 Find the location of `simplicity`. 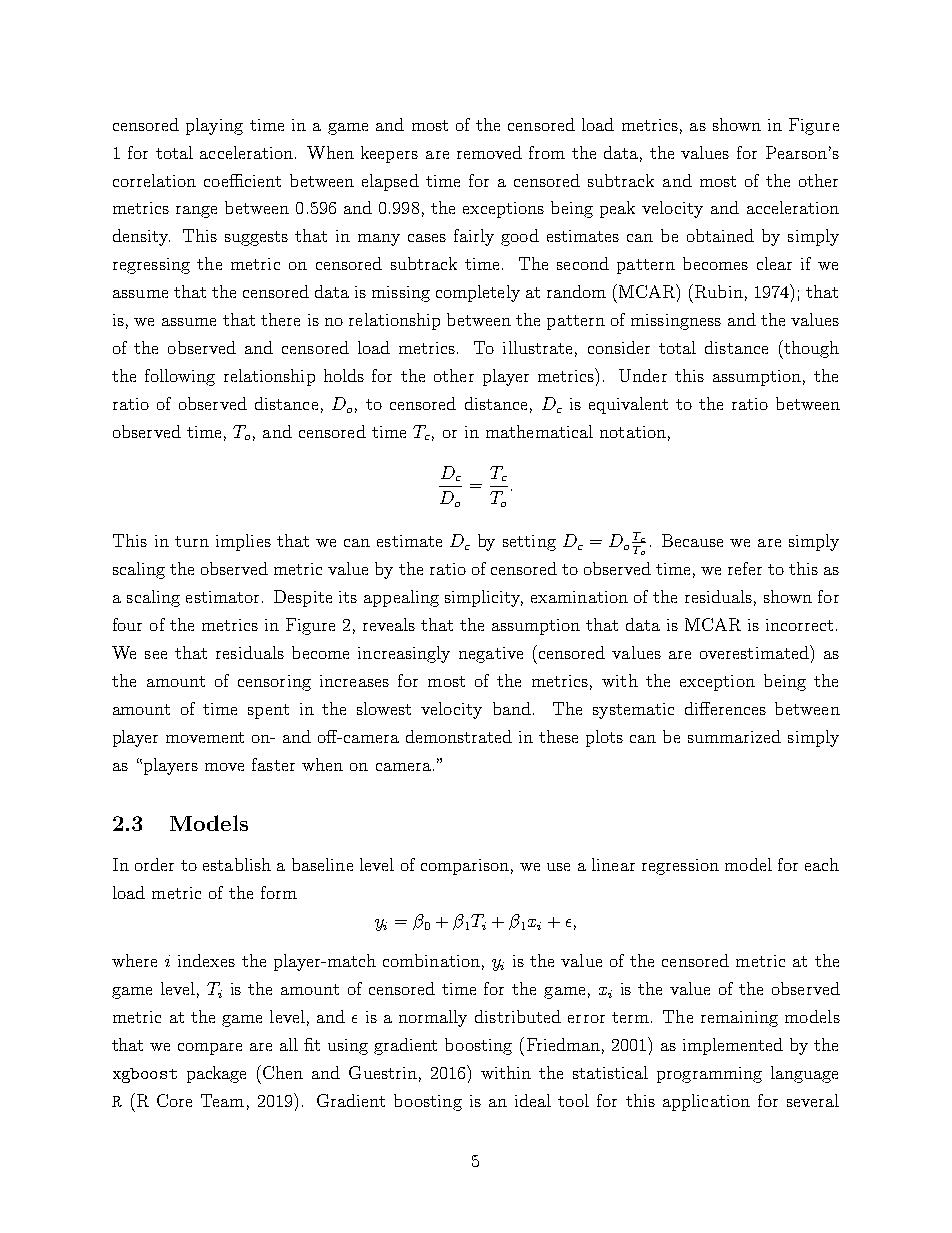

simplicity is located at coordinates (484, 598).
